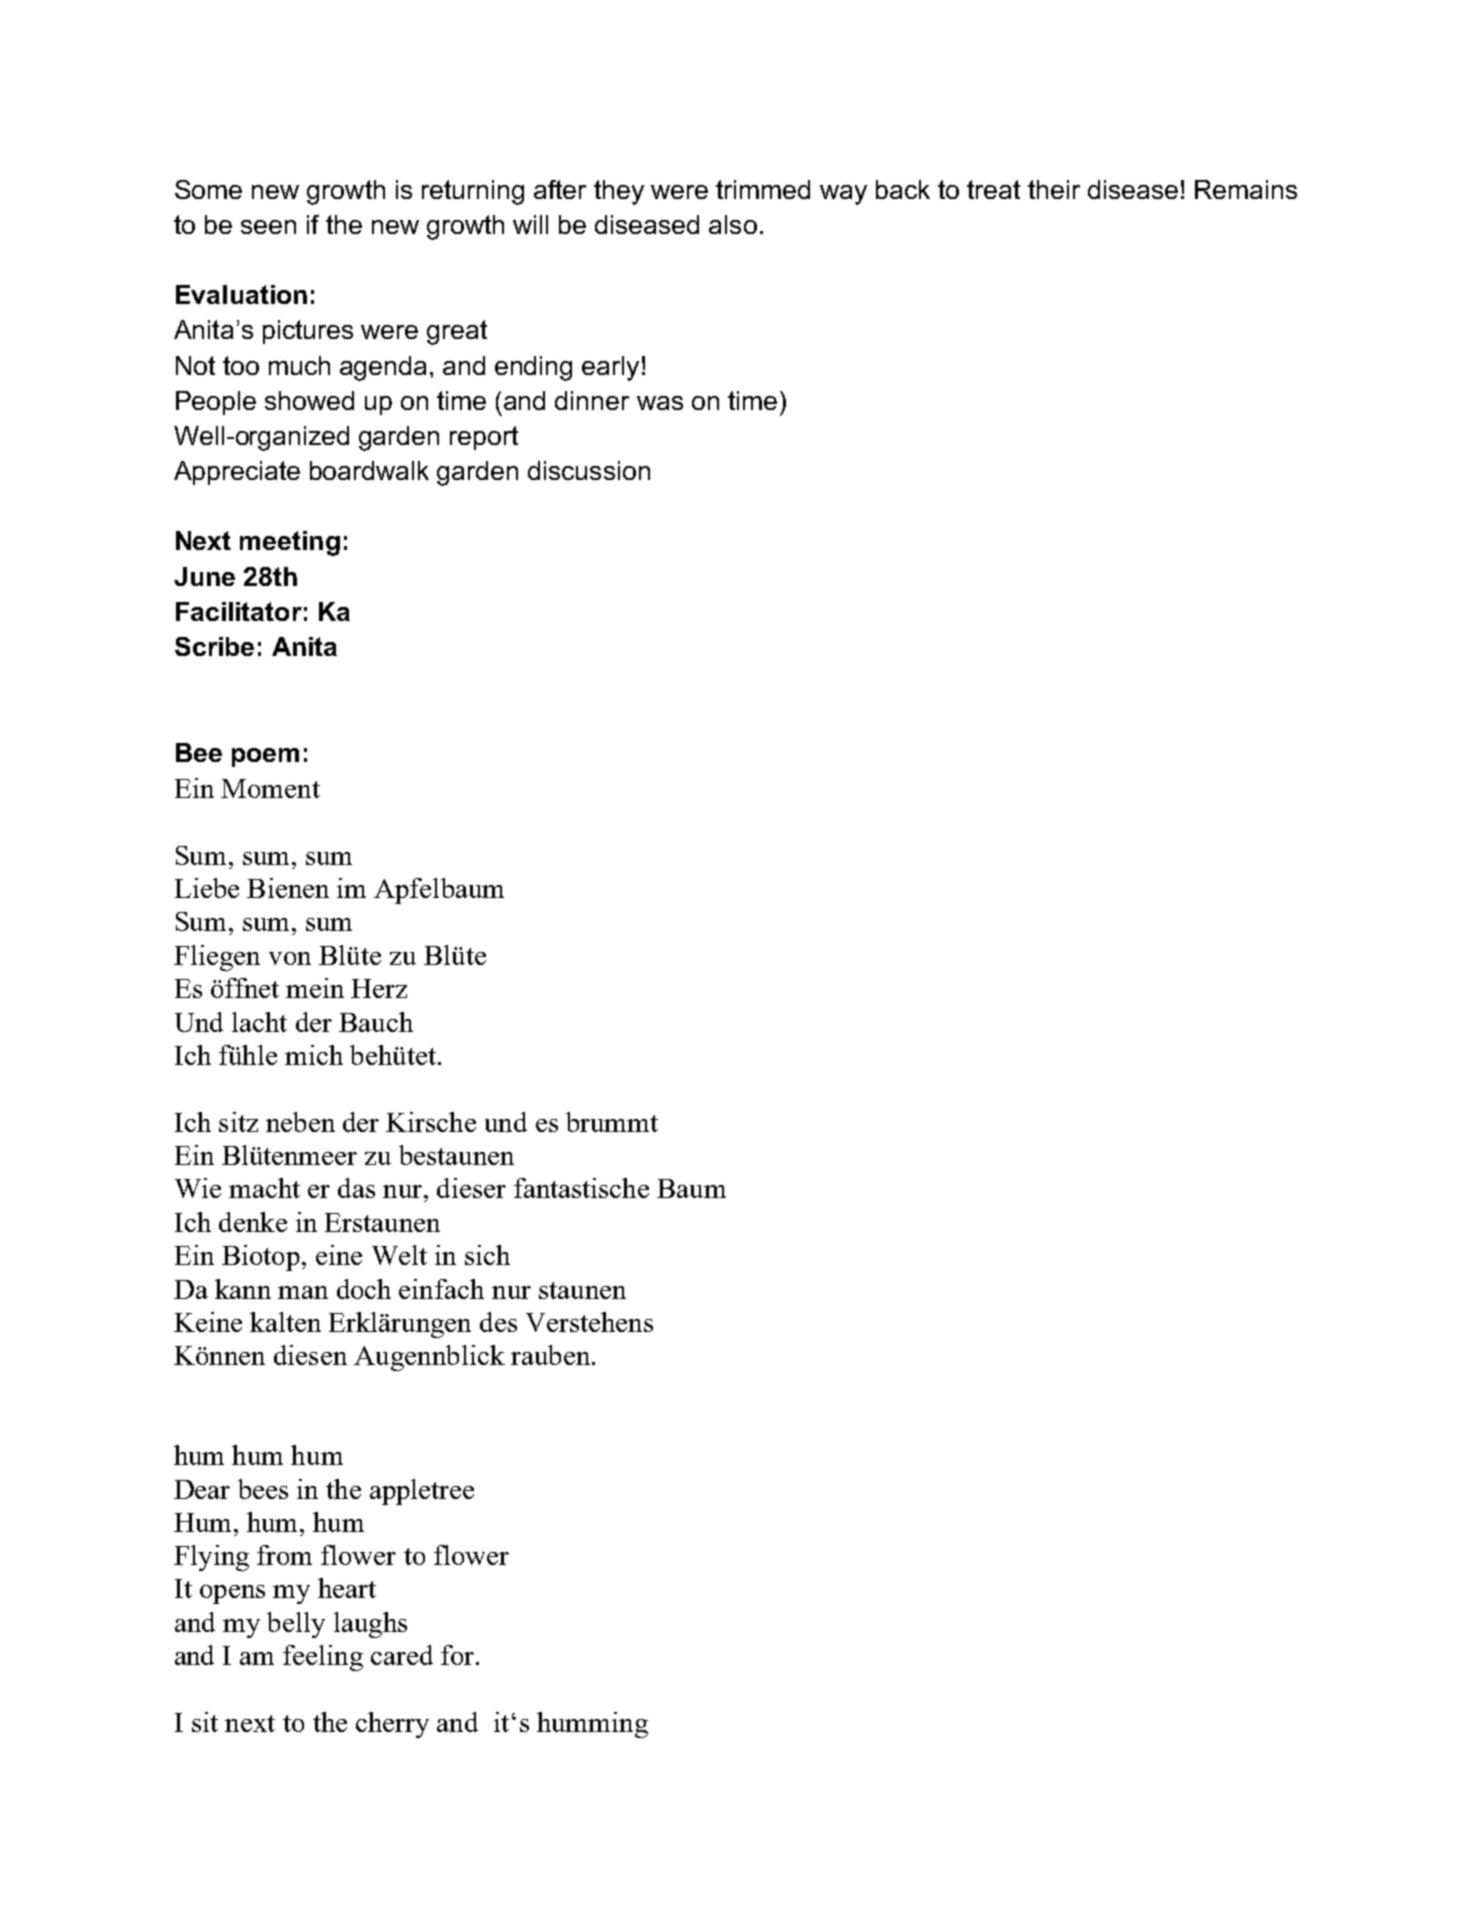  Describe the element at coordinates (323, 1658) in the screenshot. I see `feeling` at that location.
